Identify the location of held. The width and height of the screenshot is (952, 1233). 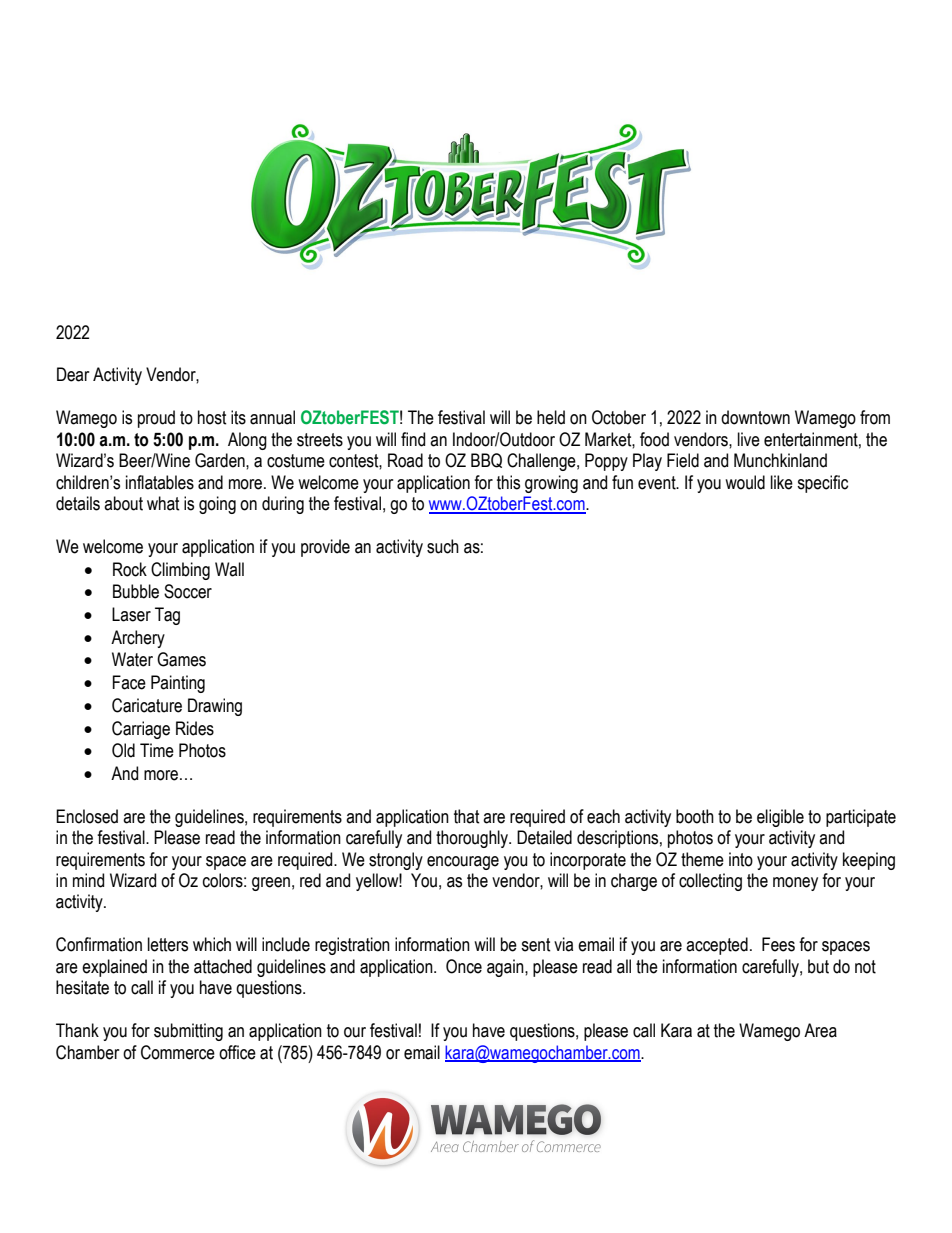
(551, 417).
